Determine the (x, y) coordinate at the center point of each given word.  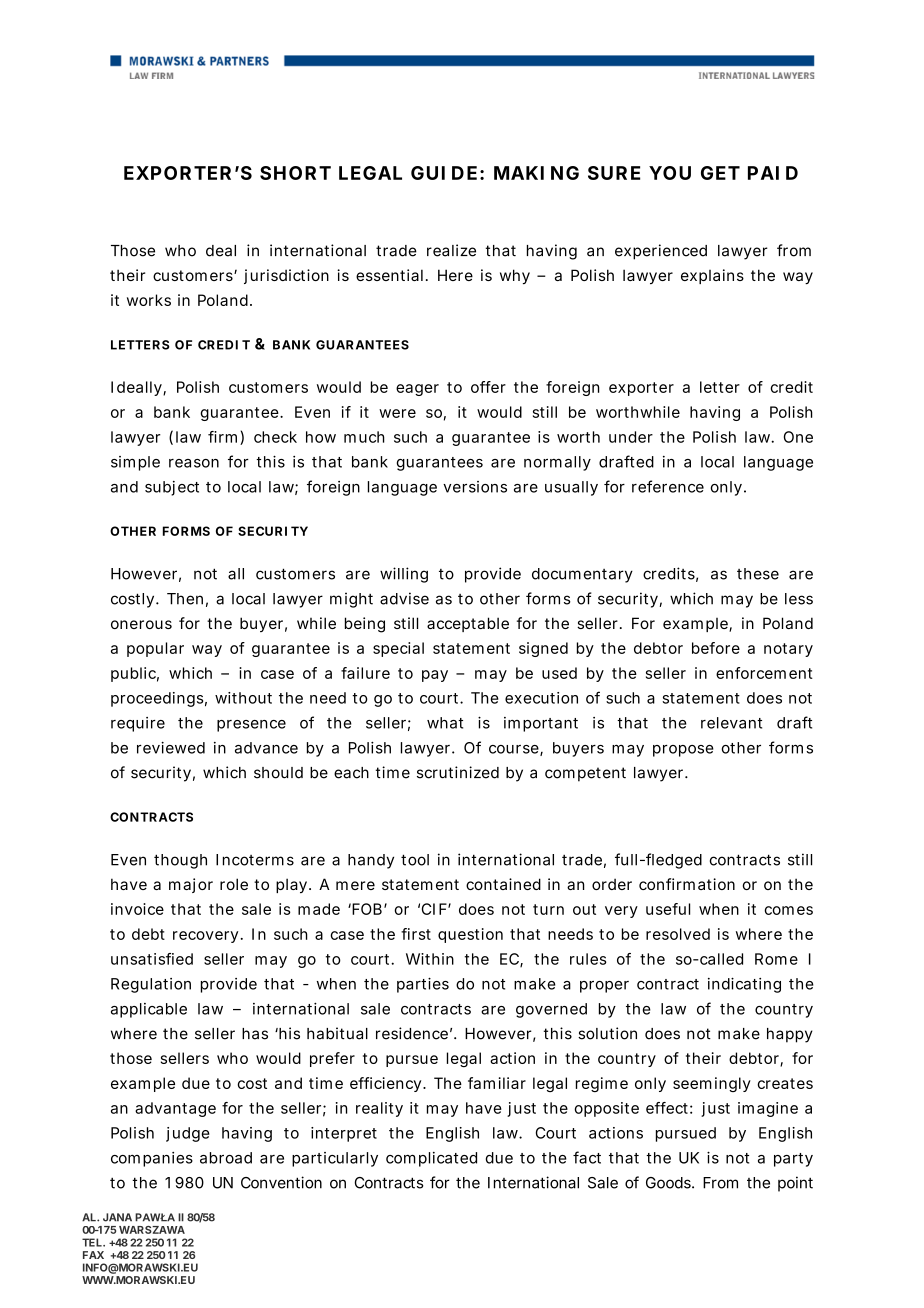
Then (185, 599)
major (191, 885)
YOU (670, 173)
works (149, 300)
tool (415, 860)
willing (404, 575)
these (758, 574)
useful (668, 909)
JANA (117, 1217)
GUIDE (444, 173)
